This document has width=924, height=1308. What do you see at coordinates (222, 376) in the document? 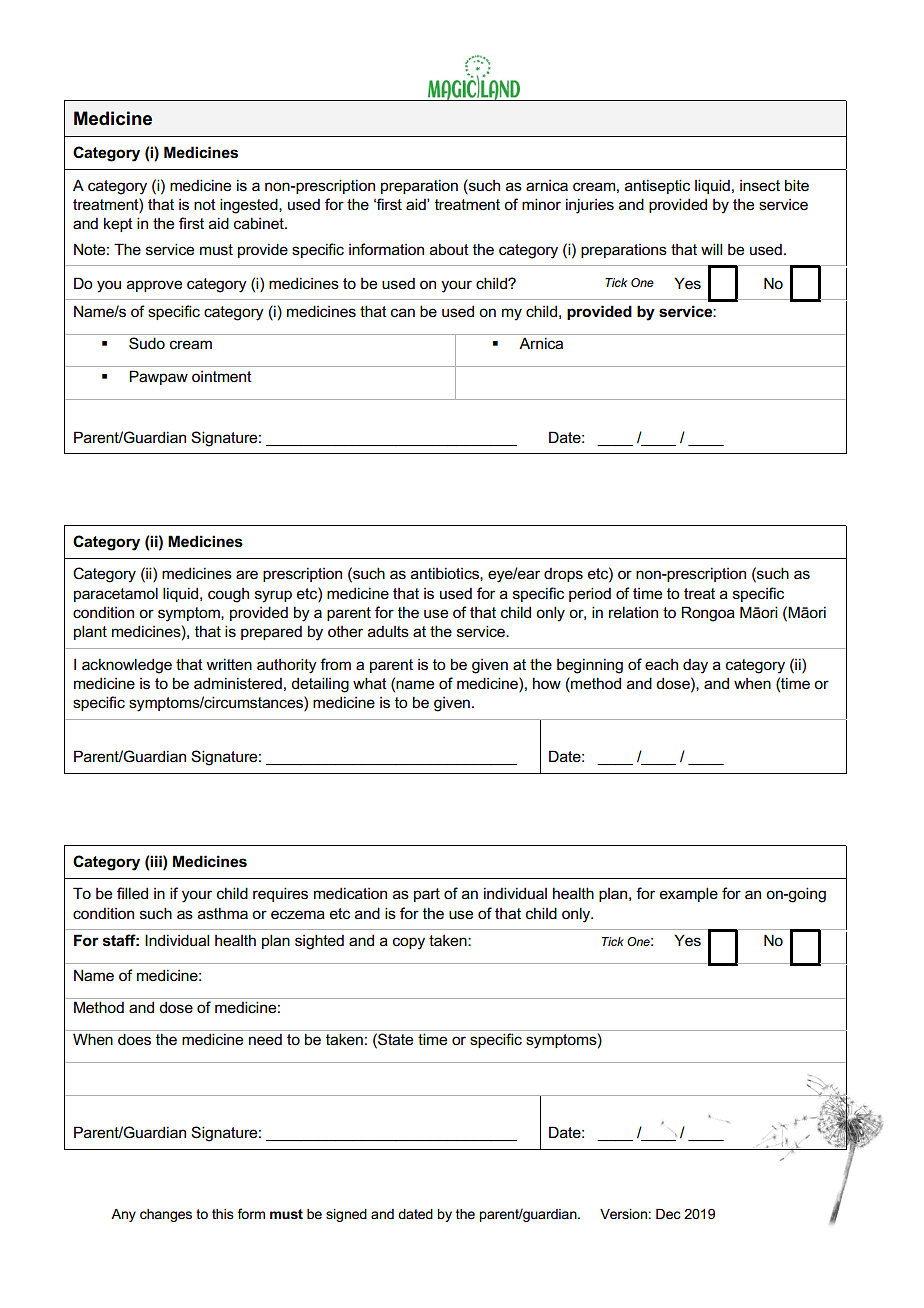
I see `ointment` at bounding box center [222, 376].
